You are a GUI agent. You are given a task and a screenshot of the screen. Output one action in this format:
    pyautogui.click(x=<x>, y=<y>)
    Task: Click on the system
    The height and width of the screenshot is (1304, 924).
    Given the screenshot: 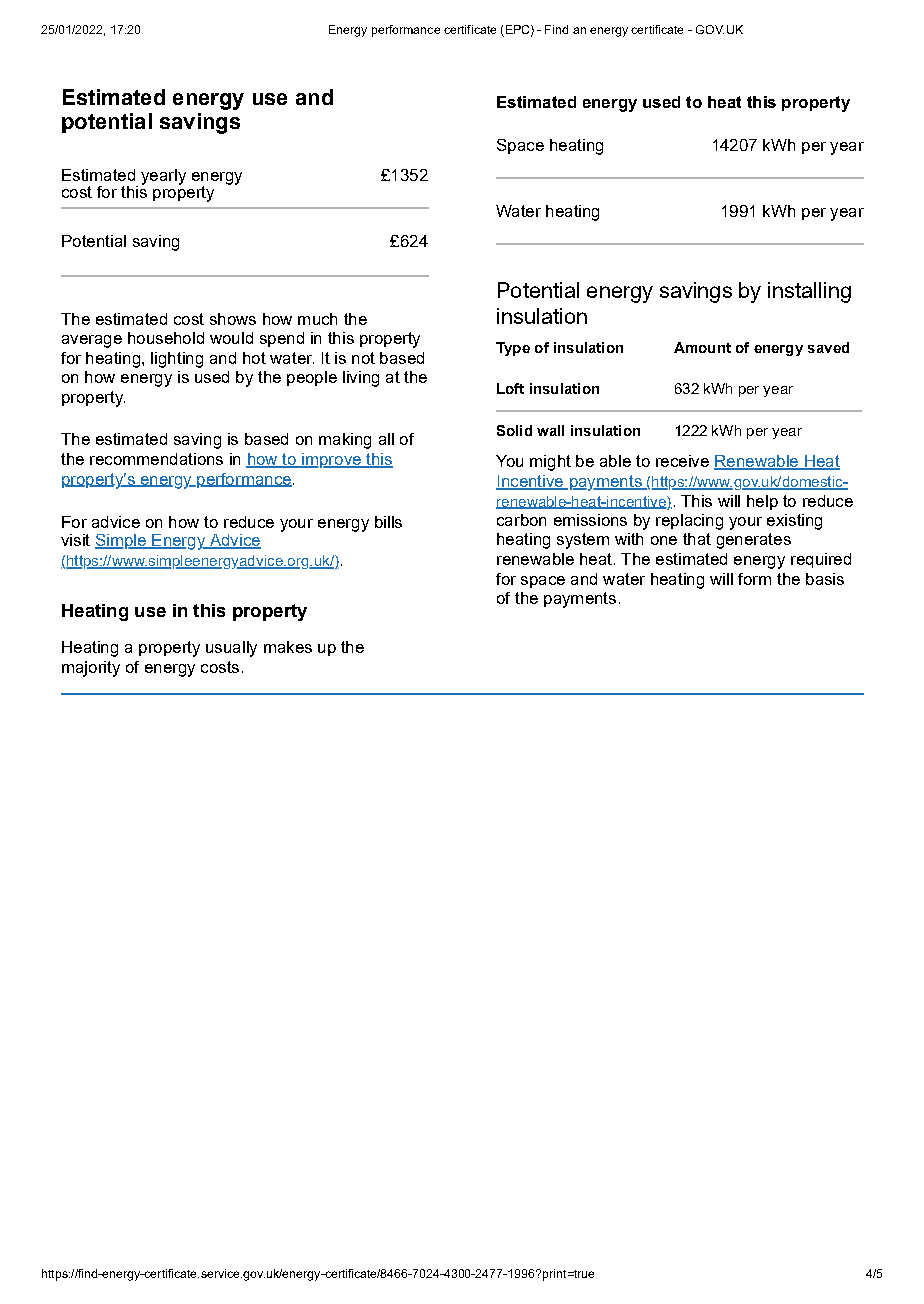 What is the action you would take?
    pyautogui.click(x=583, y=541)
